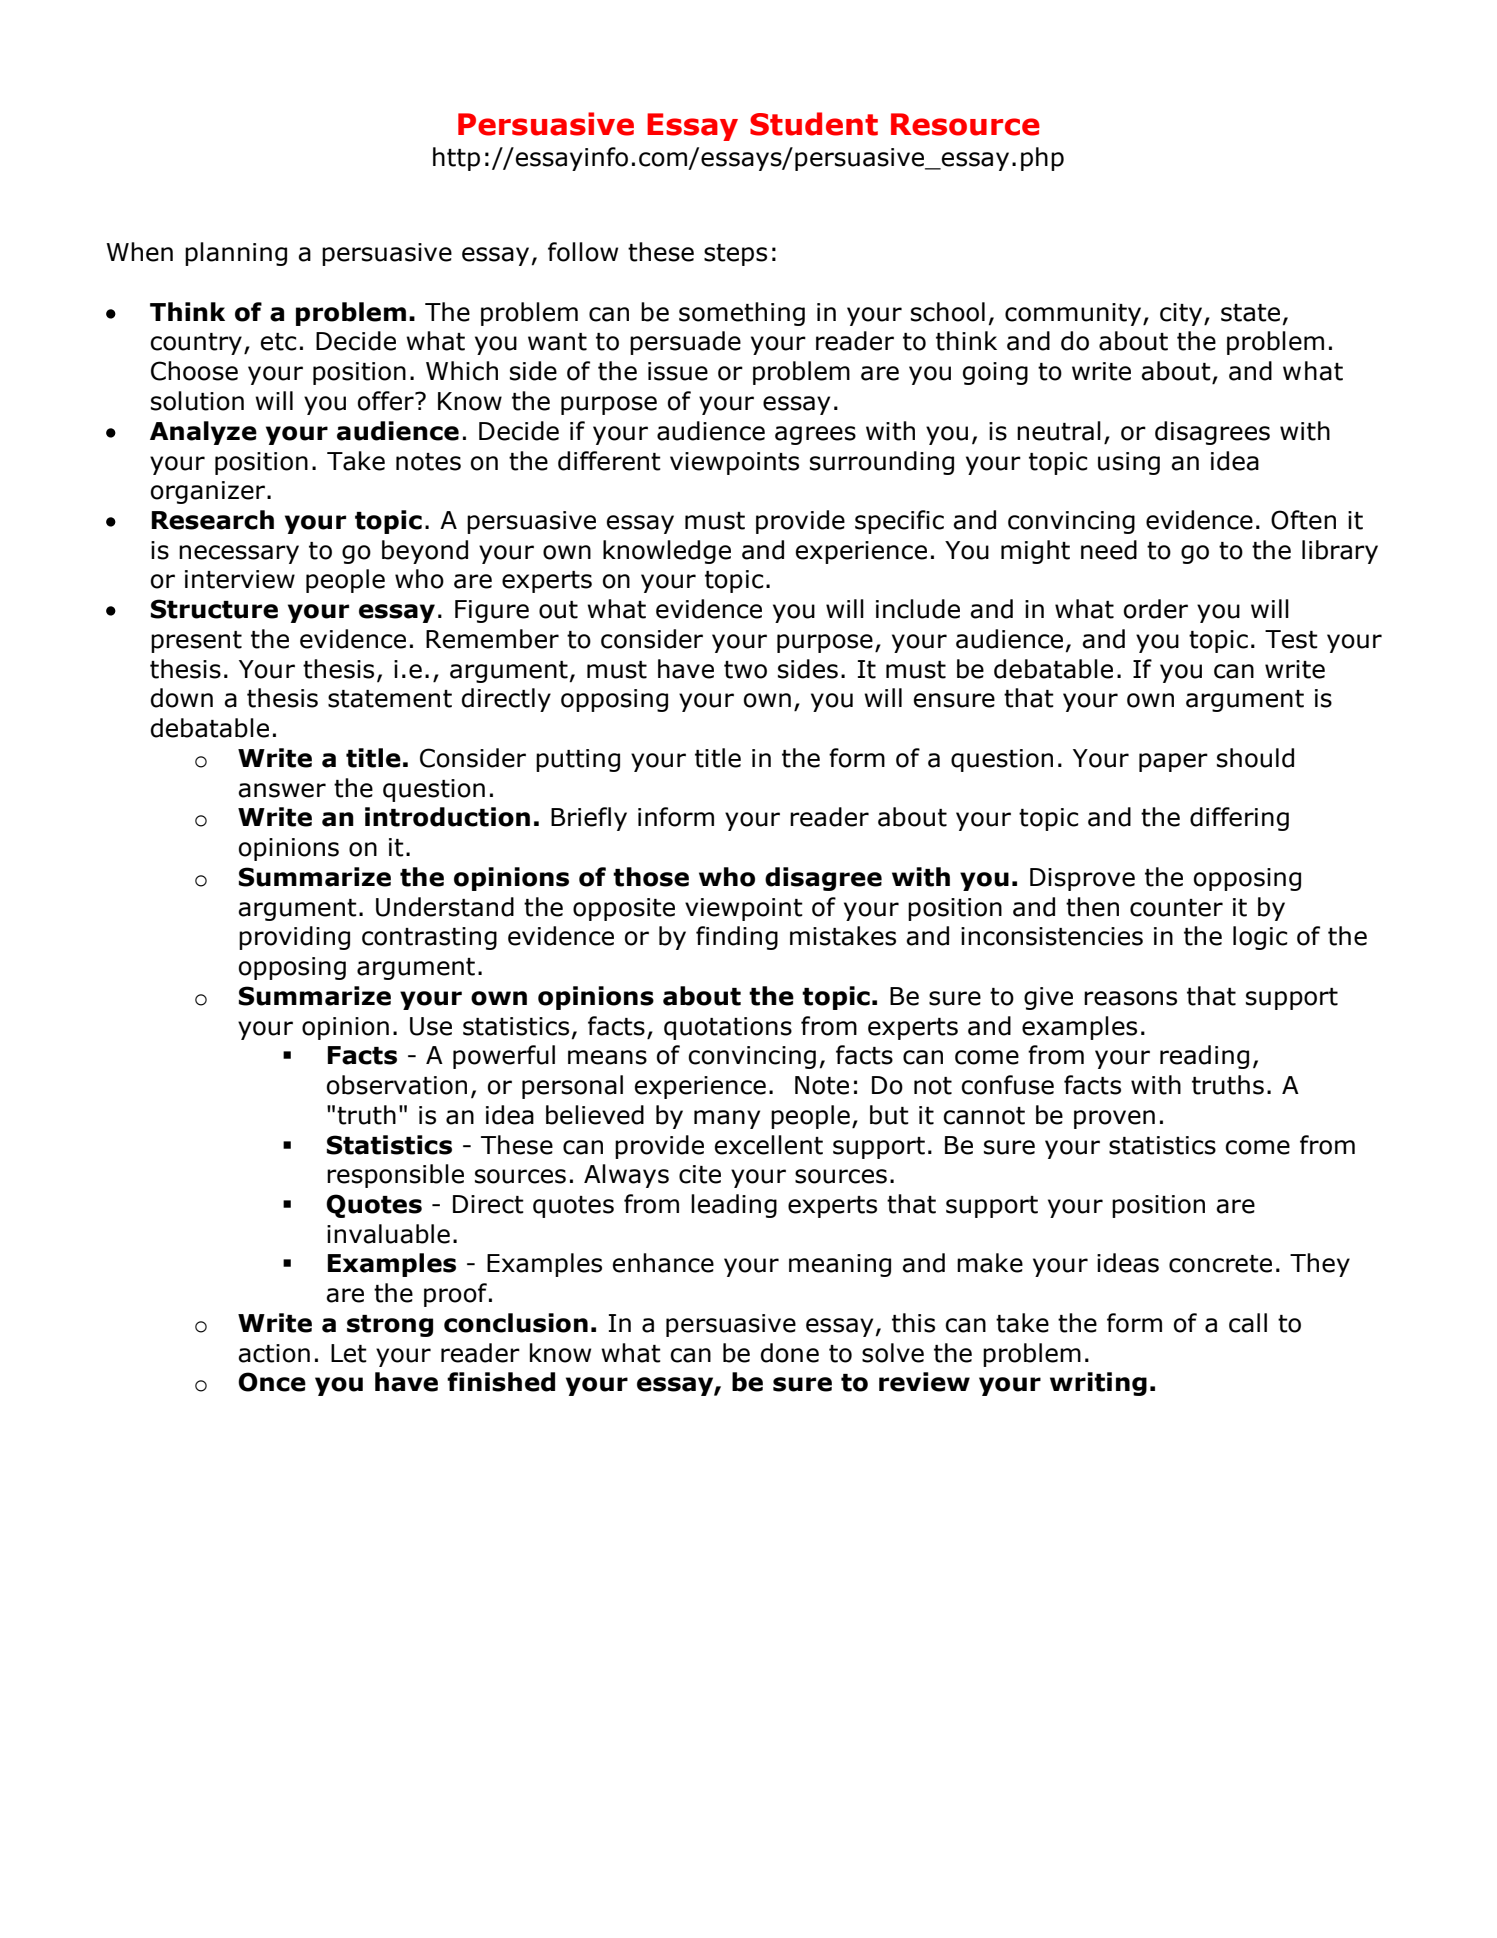  What do you see at coordinates (745, 670) in the screenshot?
I see `two` at bounding box center [745, 670].
